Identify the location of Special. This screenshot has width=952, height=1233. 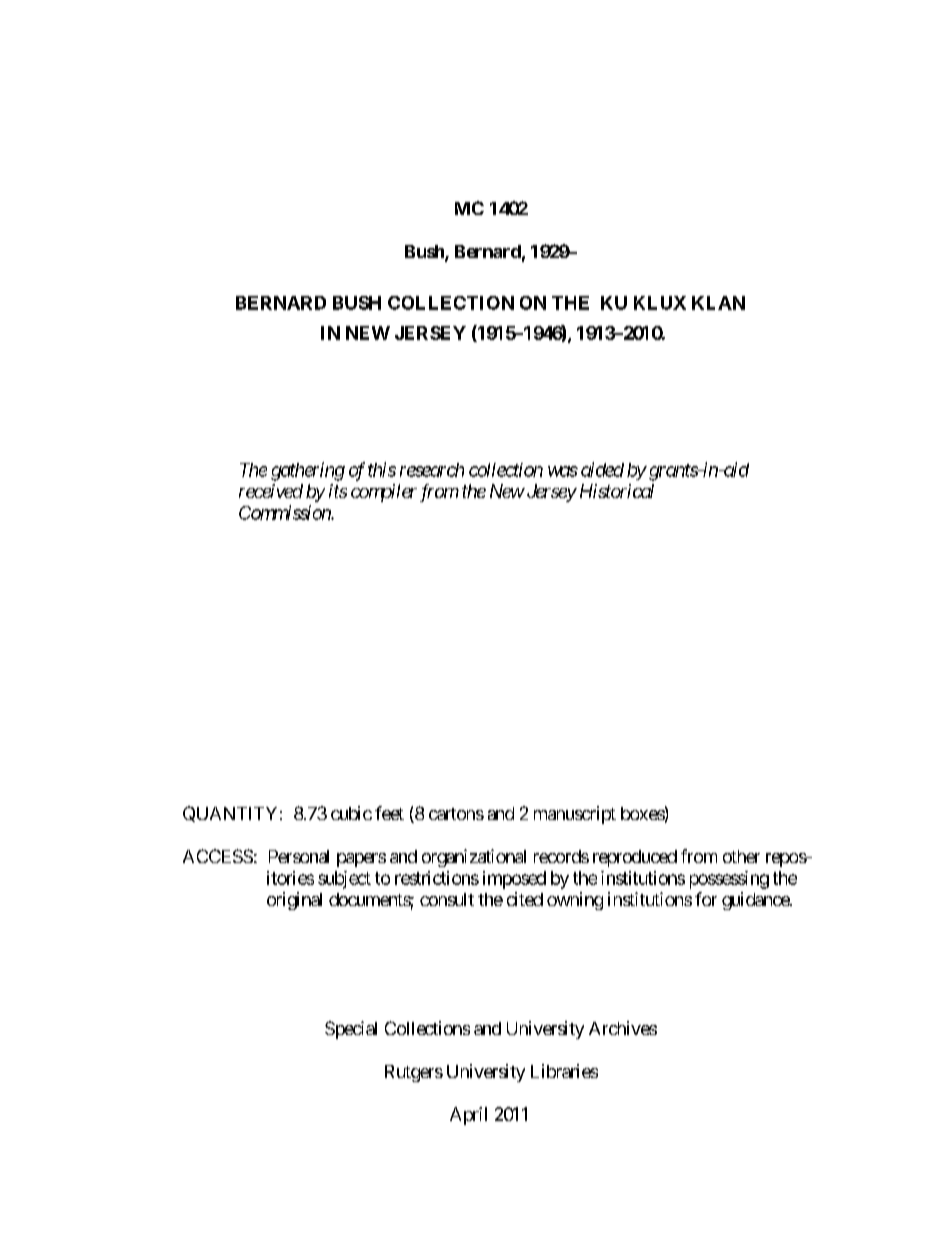
(351, 1030).
